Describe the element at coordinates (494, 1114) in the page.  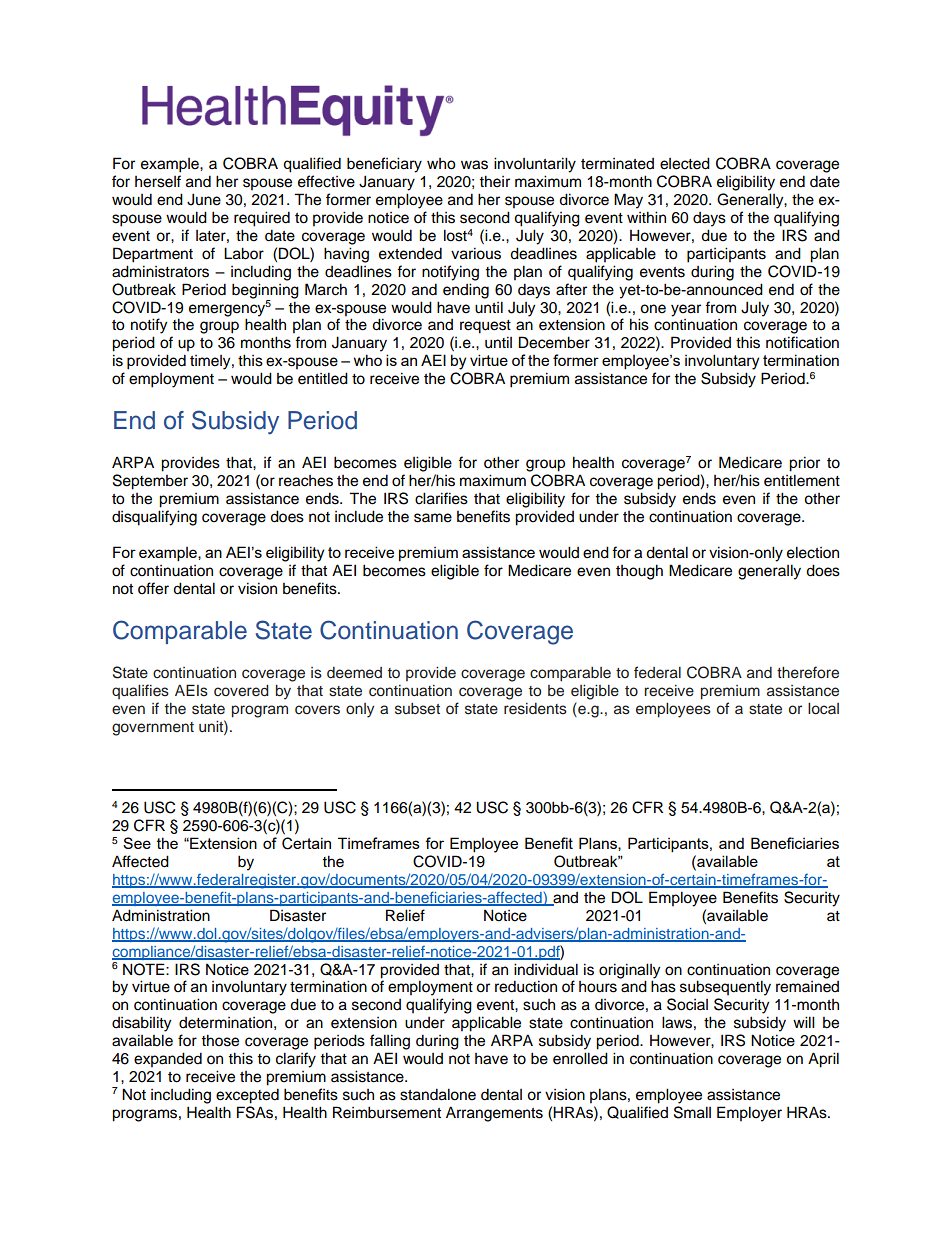
I see `Arrangements` at that location.
